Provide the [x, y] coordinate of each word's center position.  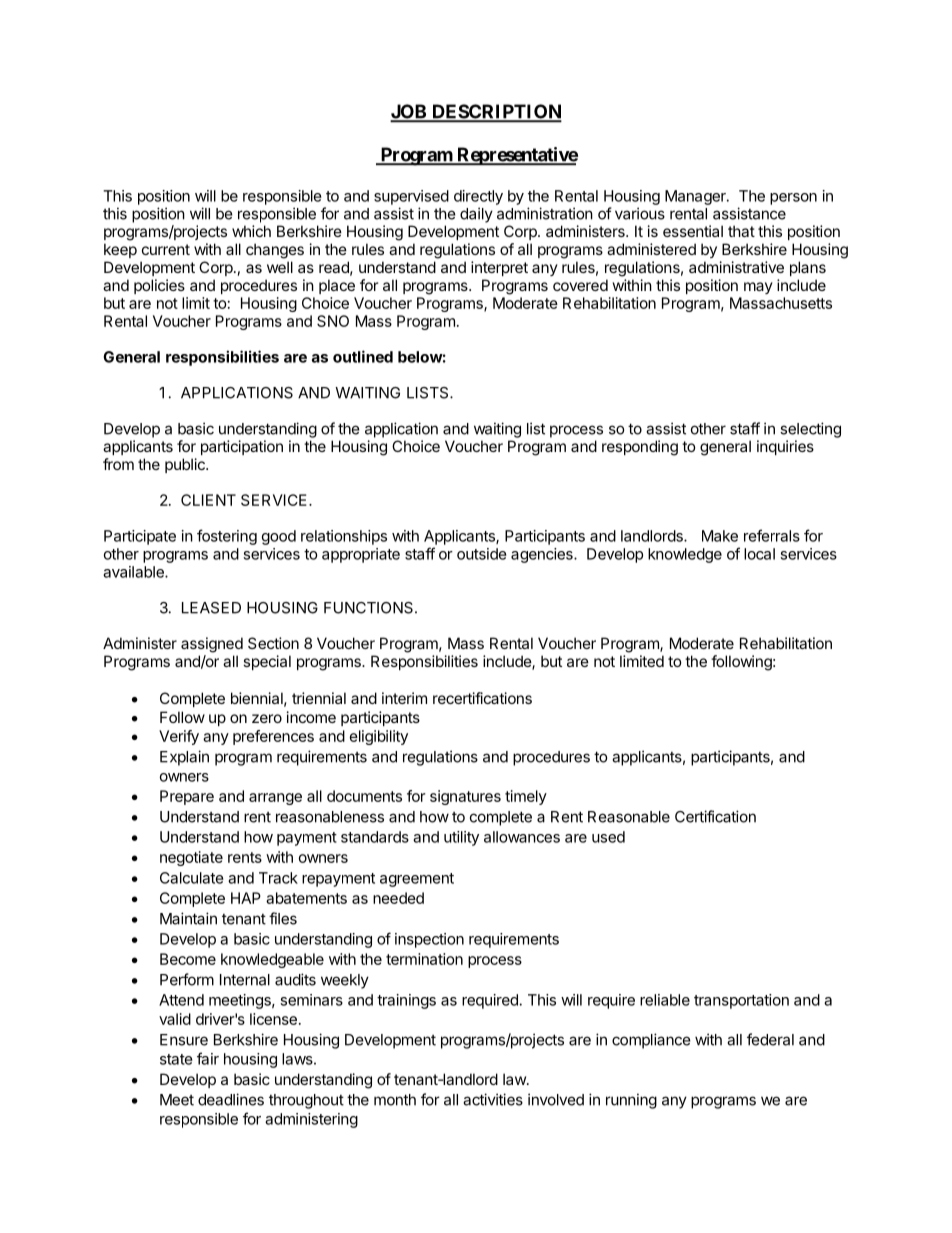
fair [208, 1058]
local [759, 554]
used [608, 837]
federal [770, 1039]
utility [461, 838]
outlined [363, 356]
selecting [810, 430]
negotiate [191, 858]
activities [493, 1099]
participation [242, 447]
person [793, 199]
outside [482, 554]
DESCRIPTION [496, 112]
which [251, 231]
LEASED [211, 608]
